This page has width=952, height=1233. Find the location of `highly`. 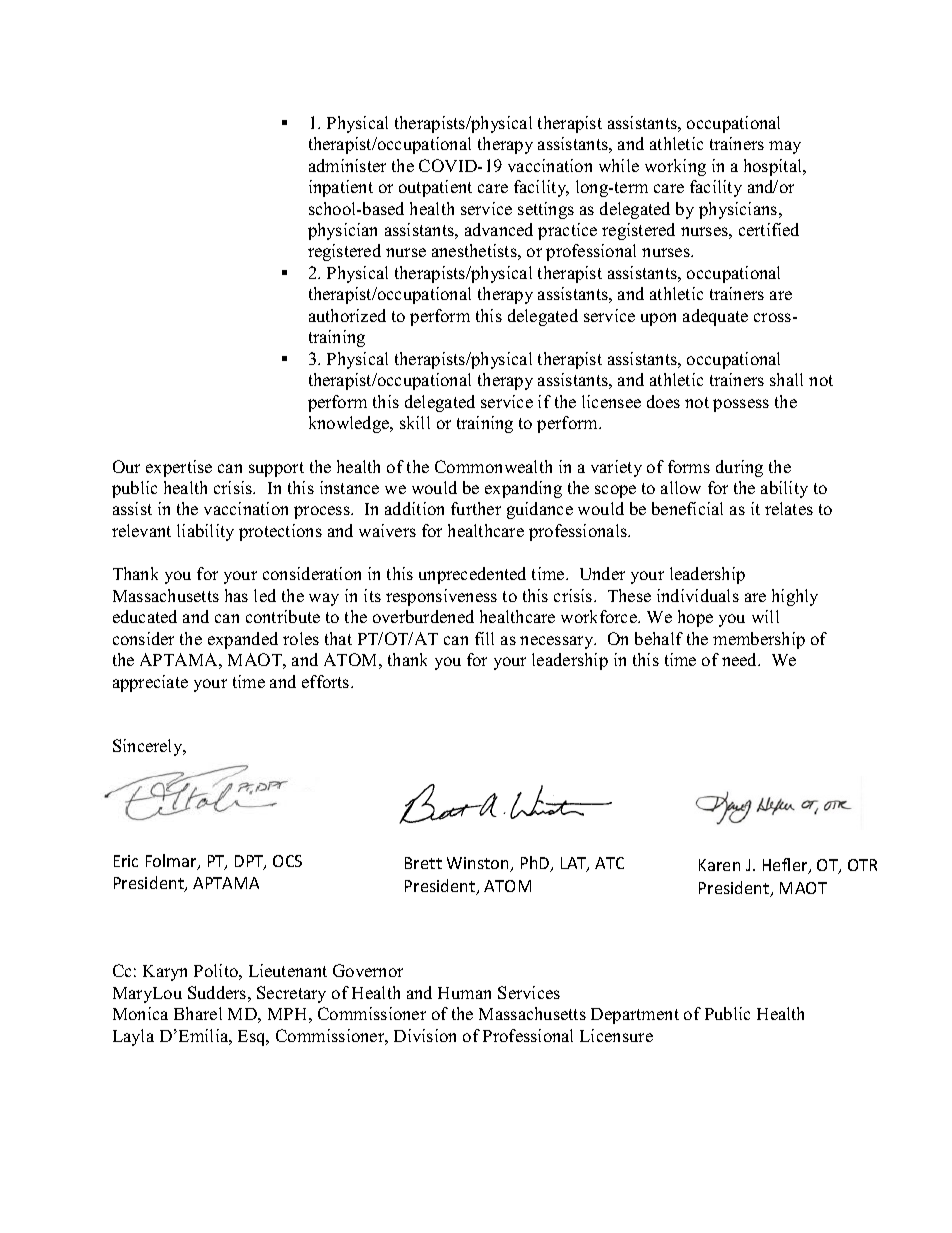

highly is located at coordinates (795, 597).
